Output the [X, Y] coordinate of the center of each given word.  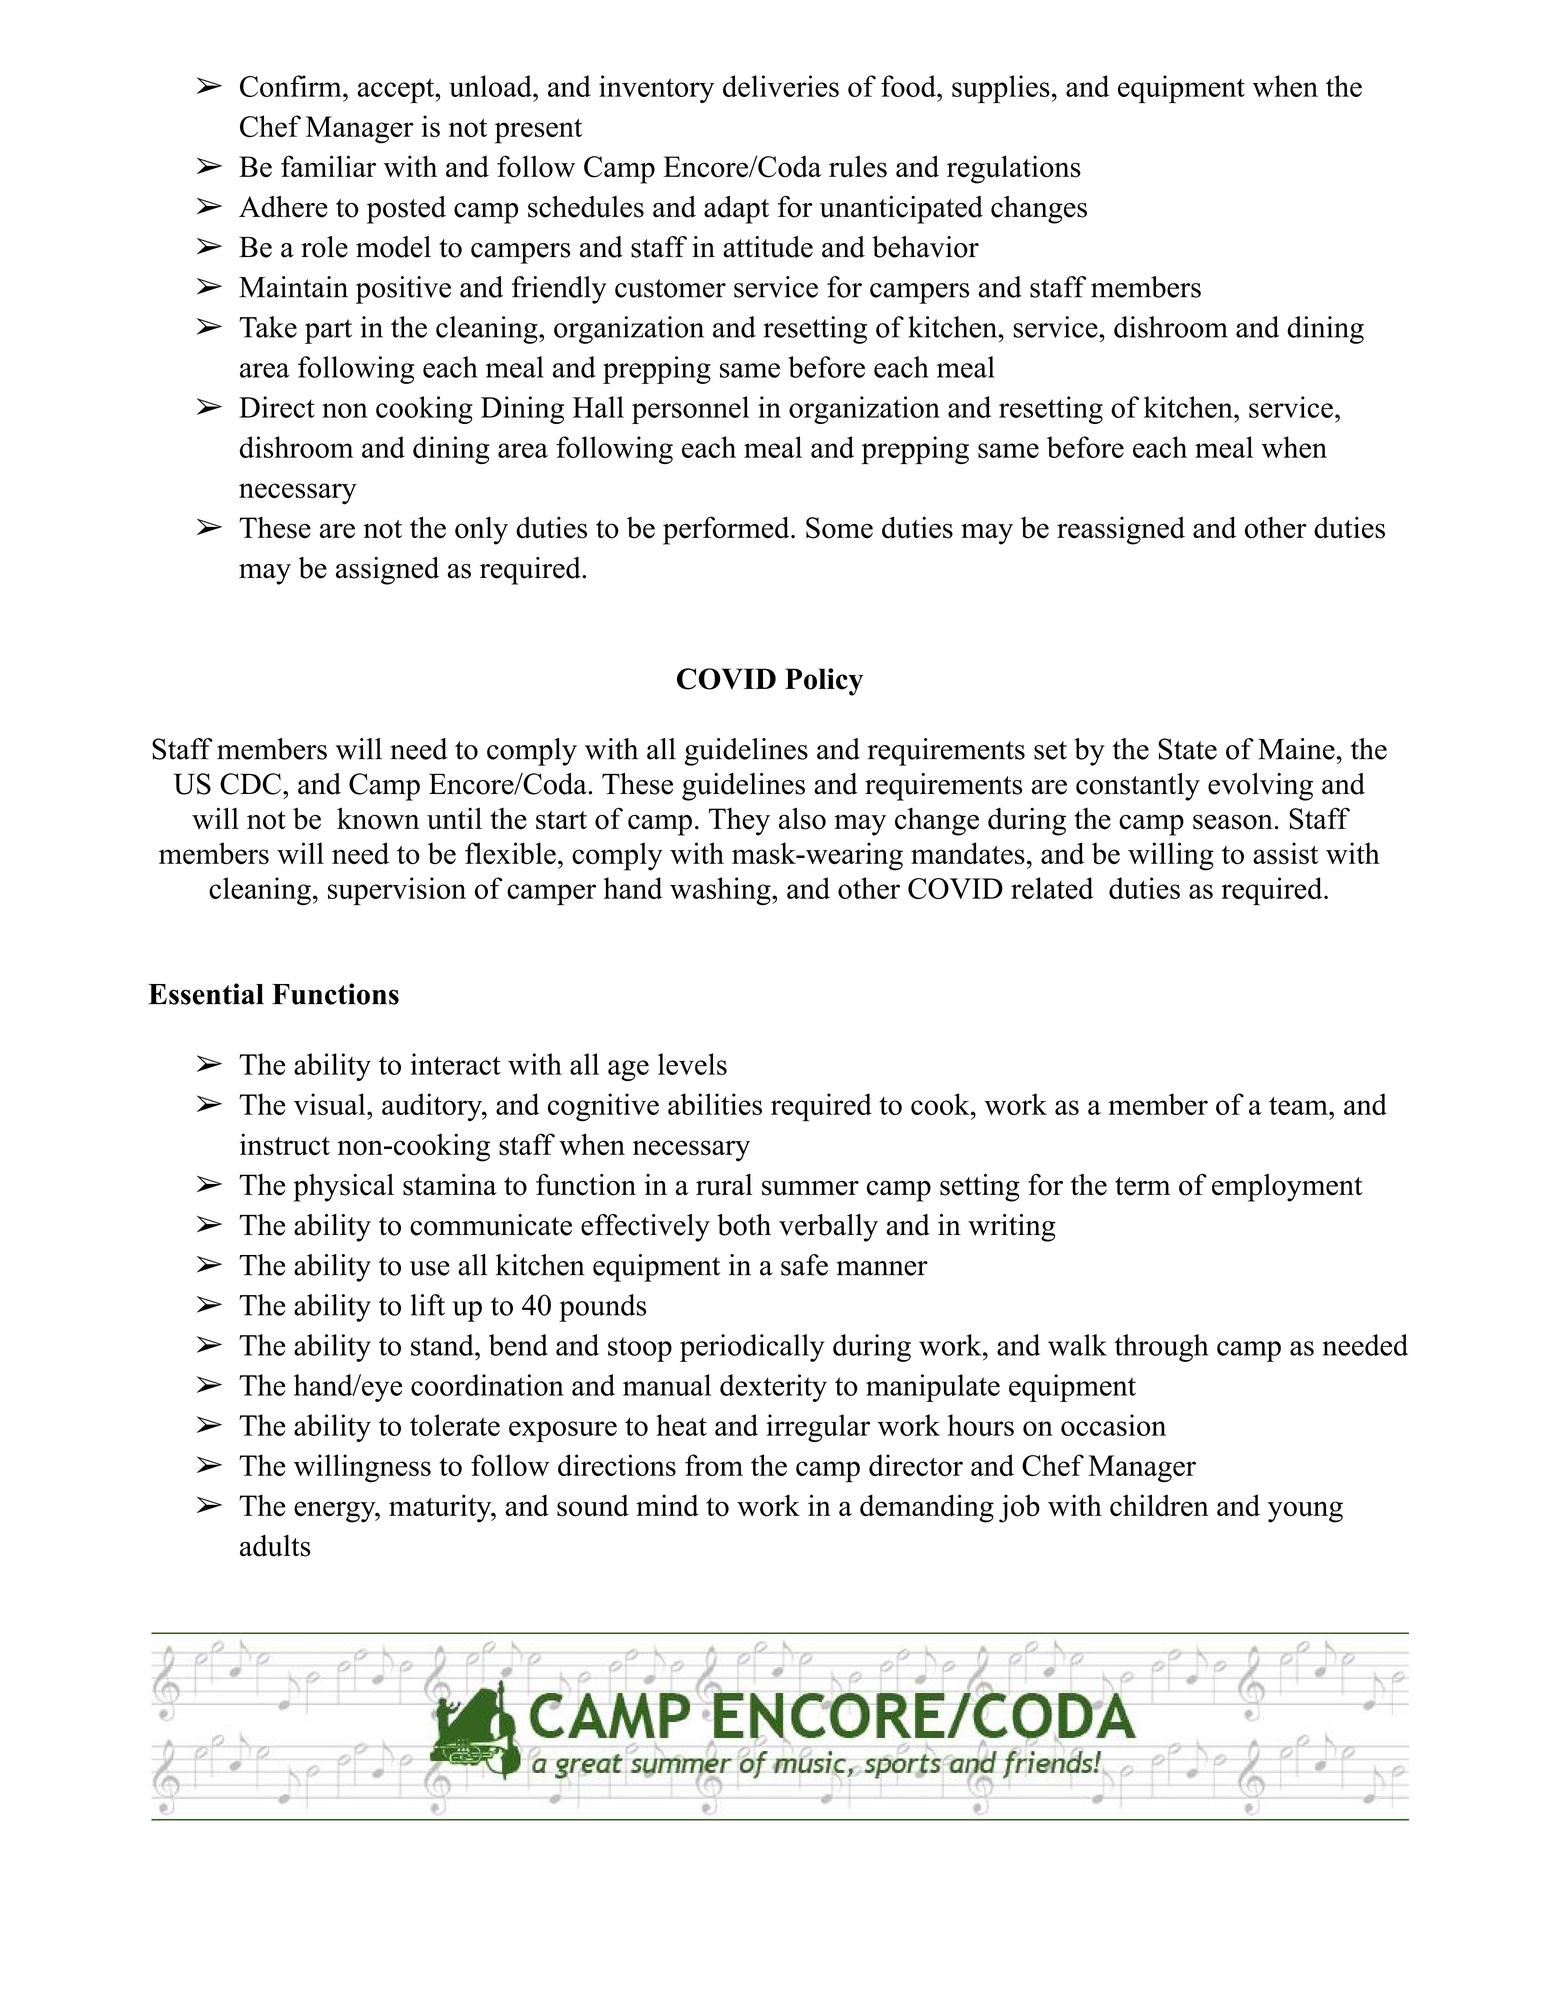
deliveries [781, 86]
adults [275, 1546]
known [378, 818]
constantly [1138, 787]
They [739, 822]
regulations [1014, 169]
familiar [328, 166]
